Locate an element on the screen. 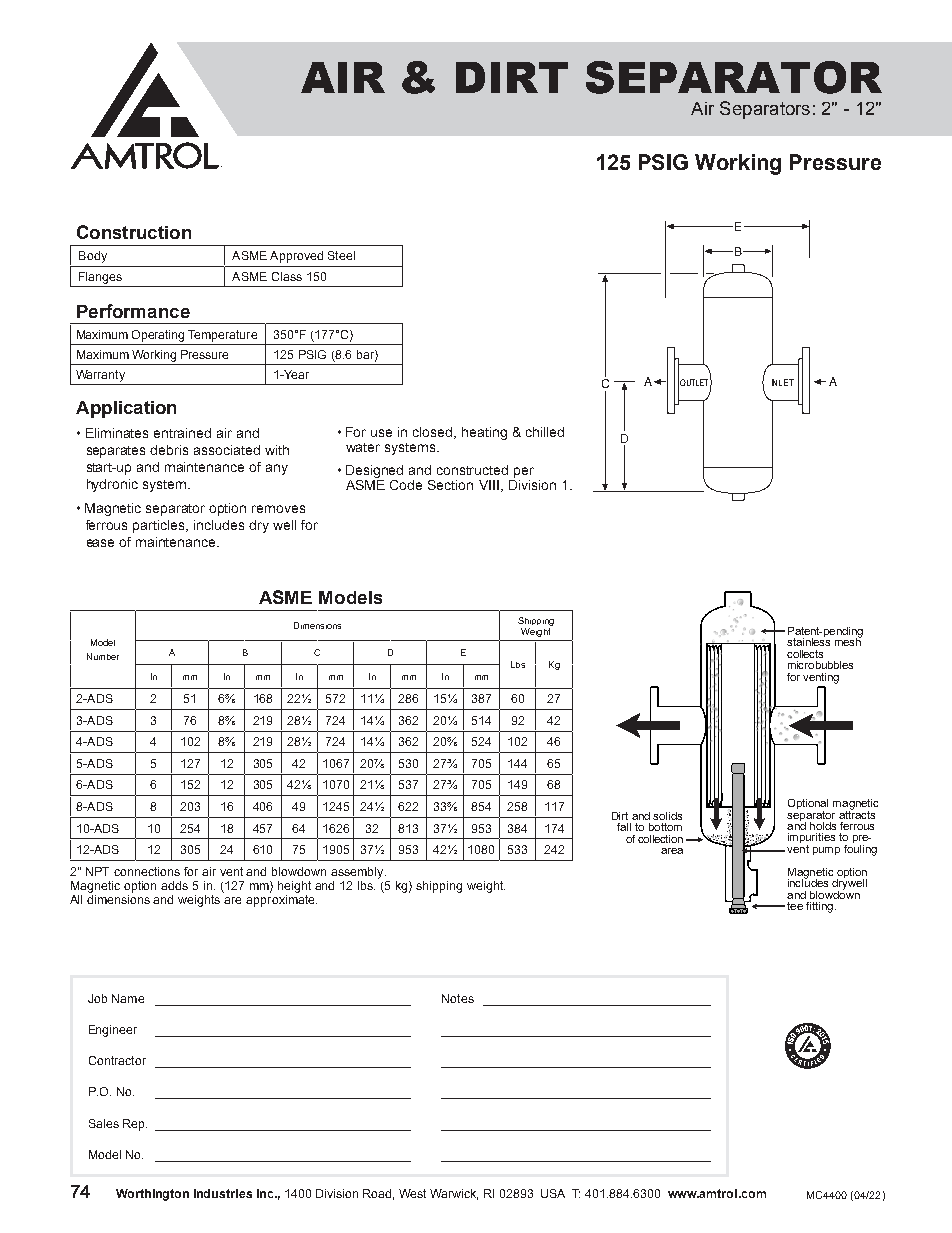 The image size is (952, 1233). VIII is located at coordinates (489, 485).
